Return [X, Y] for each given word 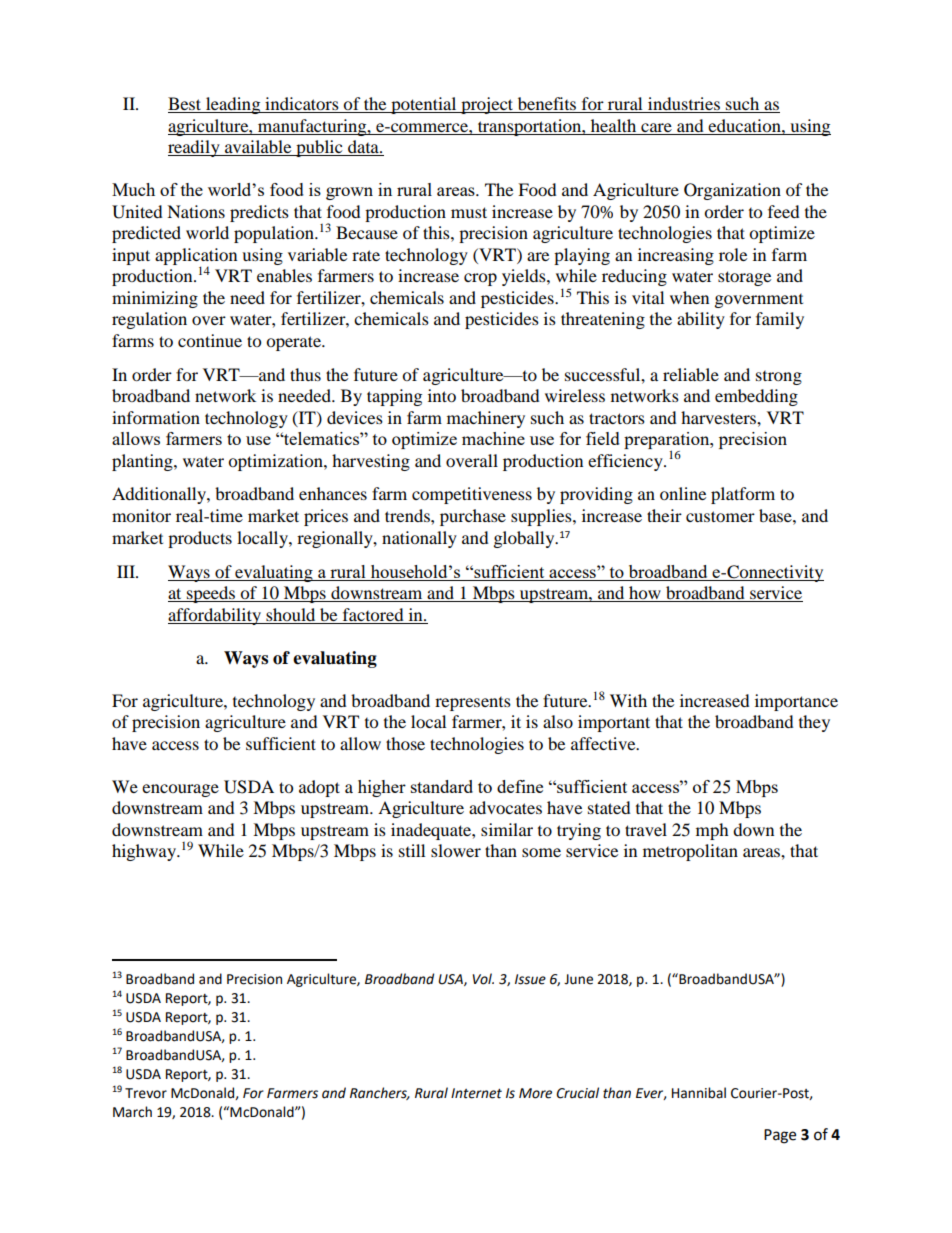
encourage [180, 790]
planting [143, 462]
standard [442, 786]
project [487, 105]
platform [743, 495]
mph [712, 831]
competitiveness [472, 495]
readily [195, 148]
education [745, 125]
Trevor [146, 1093]
